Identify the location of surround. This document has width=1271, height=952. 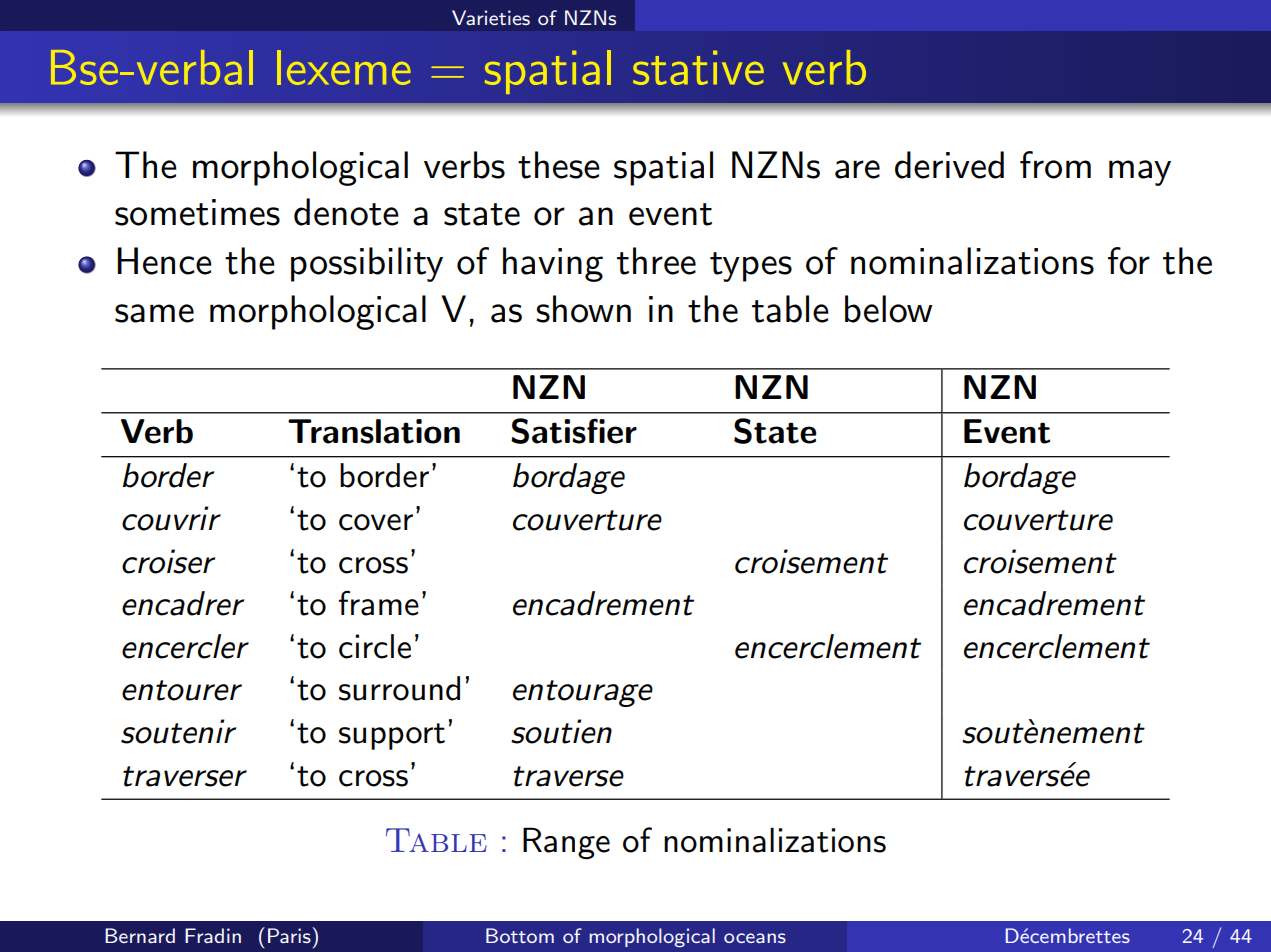
(399, 688).
